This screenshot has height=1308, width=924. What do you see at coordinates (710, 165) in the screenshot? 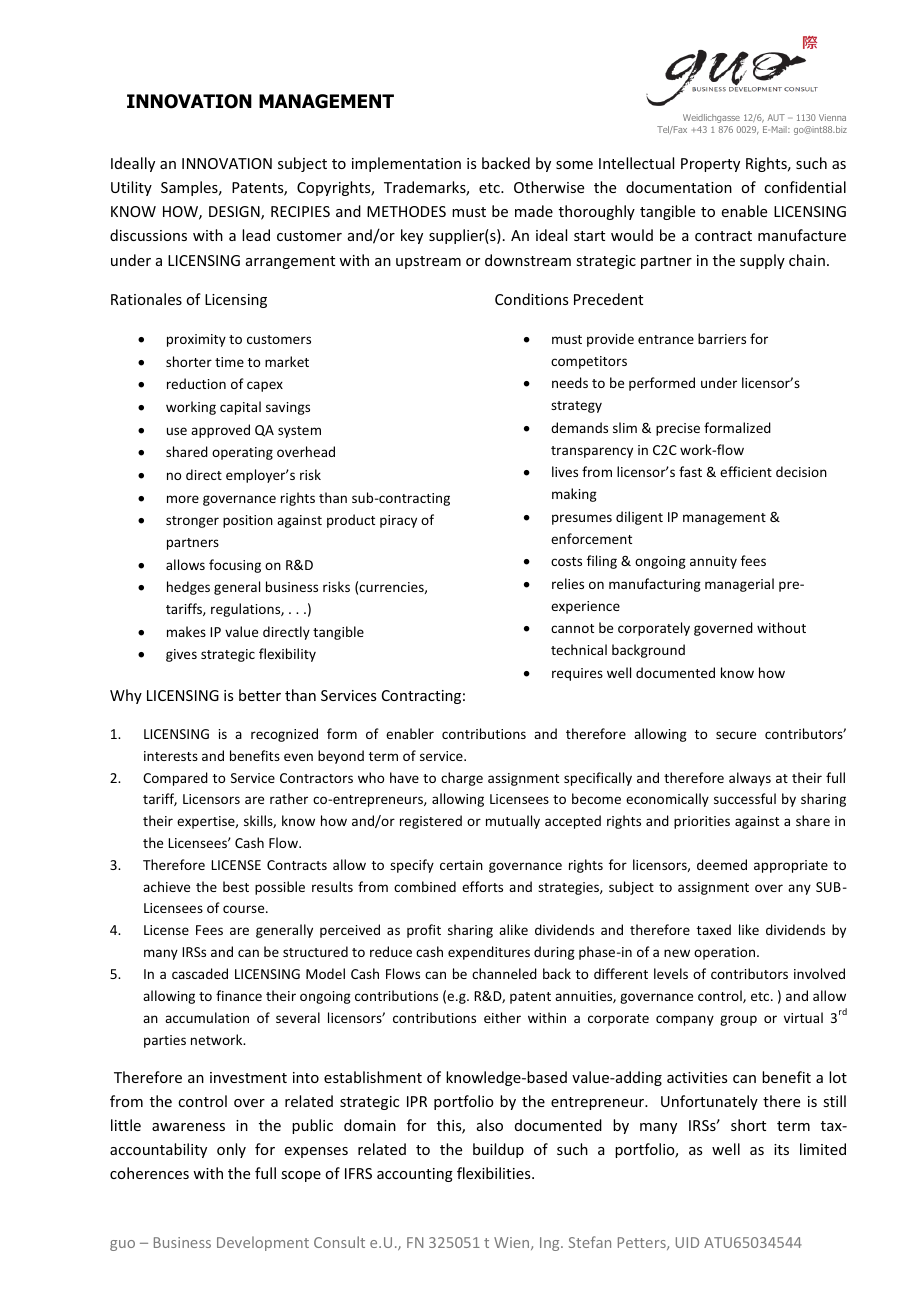
I see `Property` at bounding box center [710, 165].
